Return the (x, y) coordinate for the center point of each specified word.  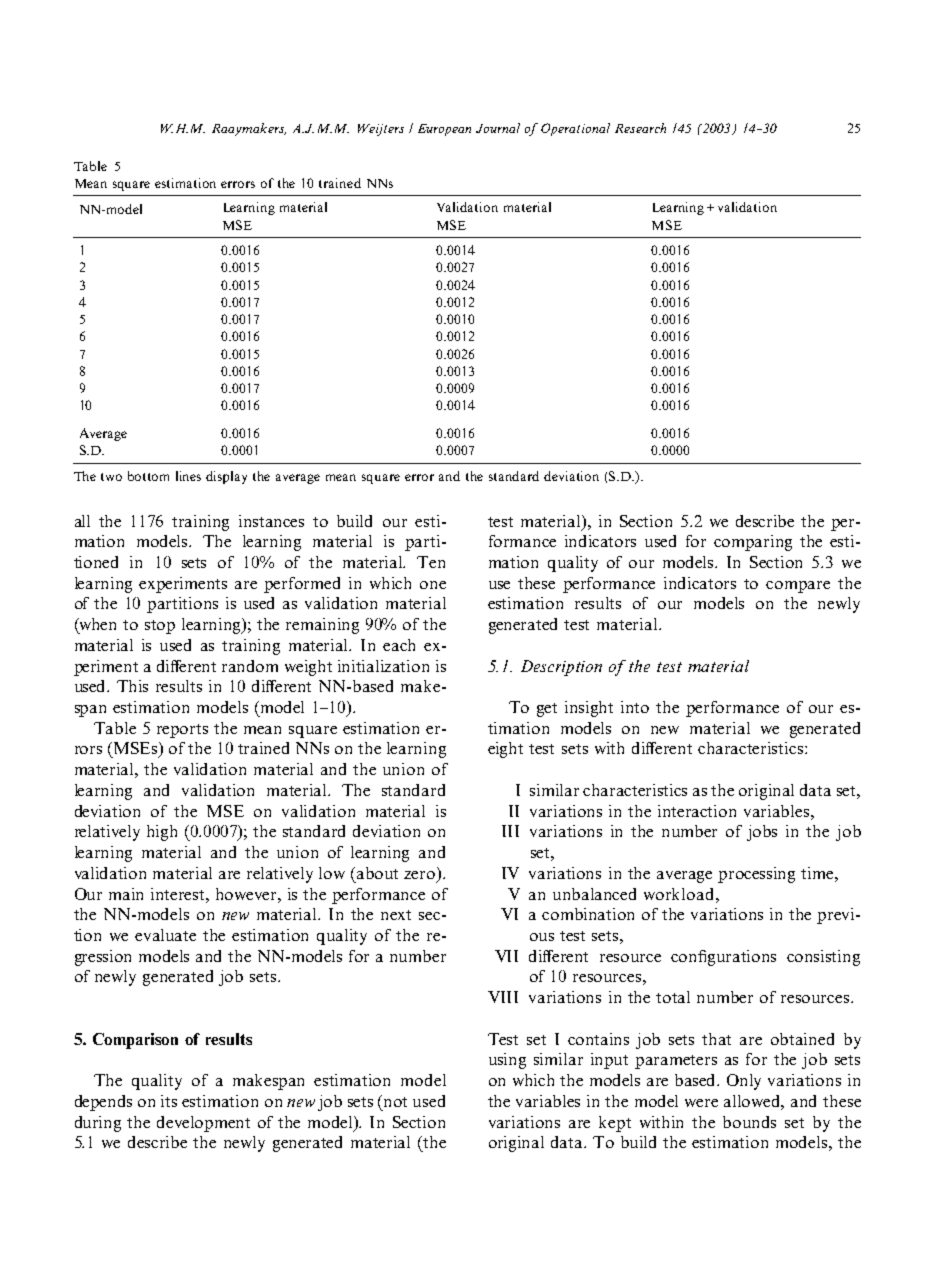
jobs (762, 833)
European (444, 130)
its (169, 1101)
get (547, 710)
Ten (431, 562)
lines (188, 476)
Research (640, 128)
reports (182, 731)
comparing (753, 543)
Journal (498, 128)
